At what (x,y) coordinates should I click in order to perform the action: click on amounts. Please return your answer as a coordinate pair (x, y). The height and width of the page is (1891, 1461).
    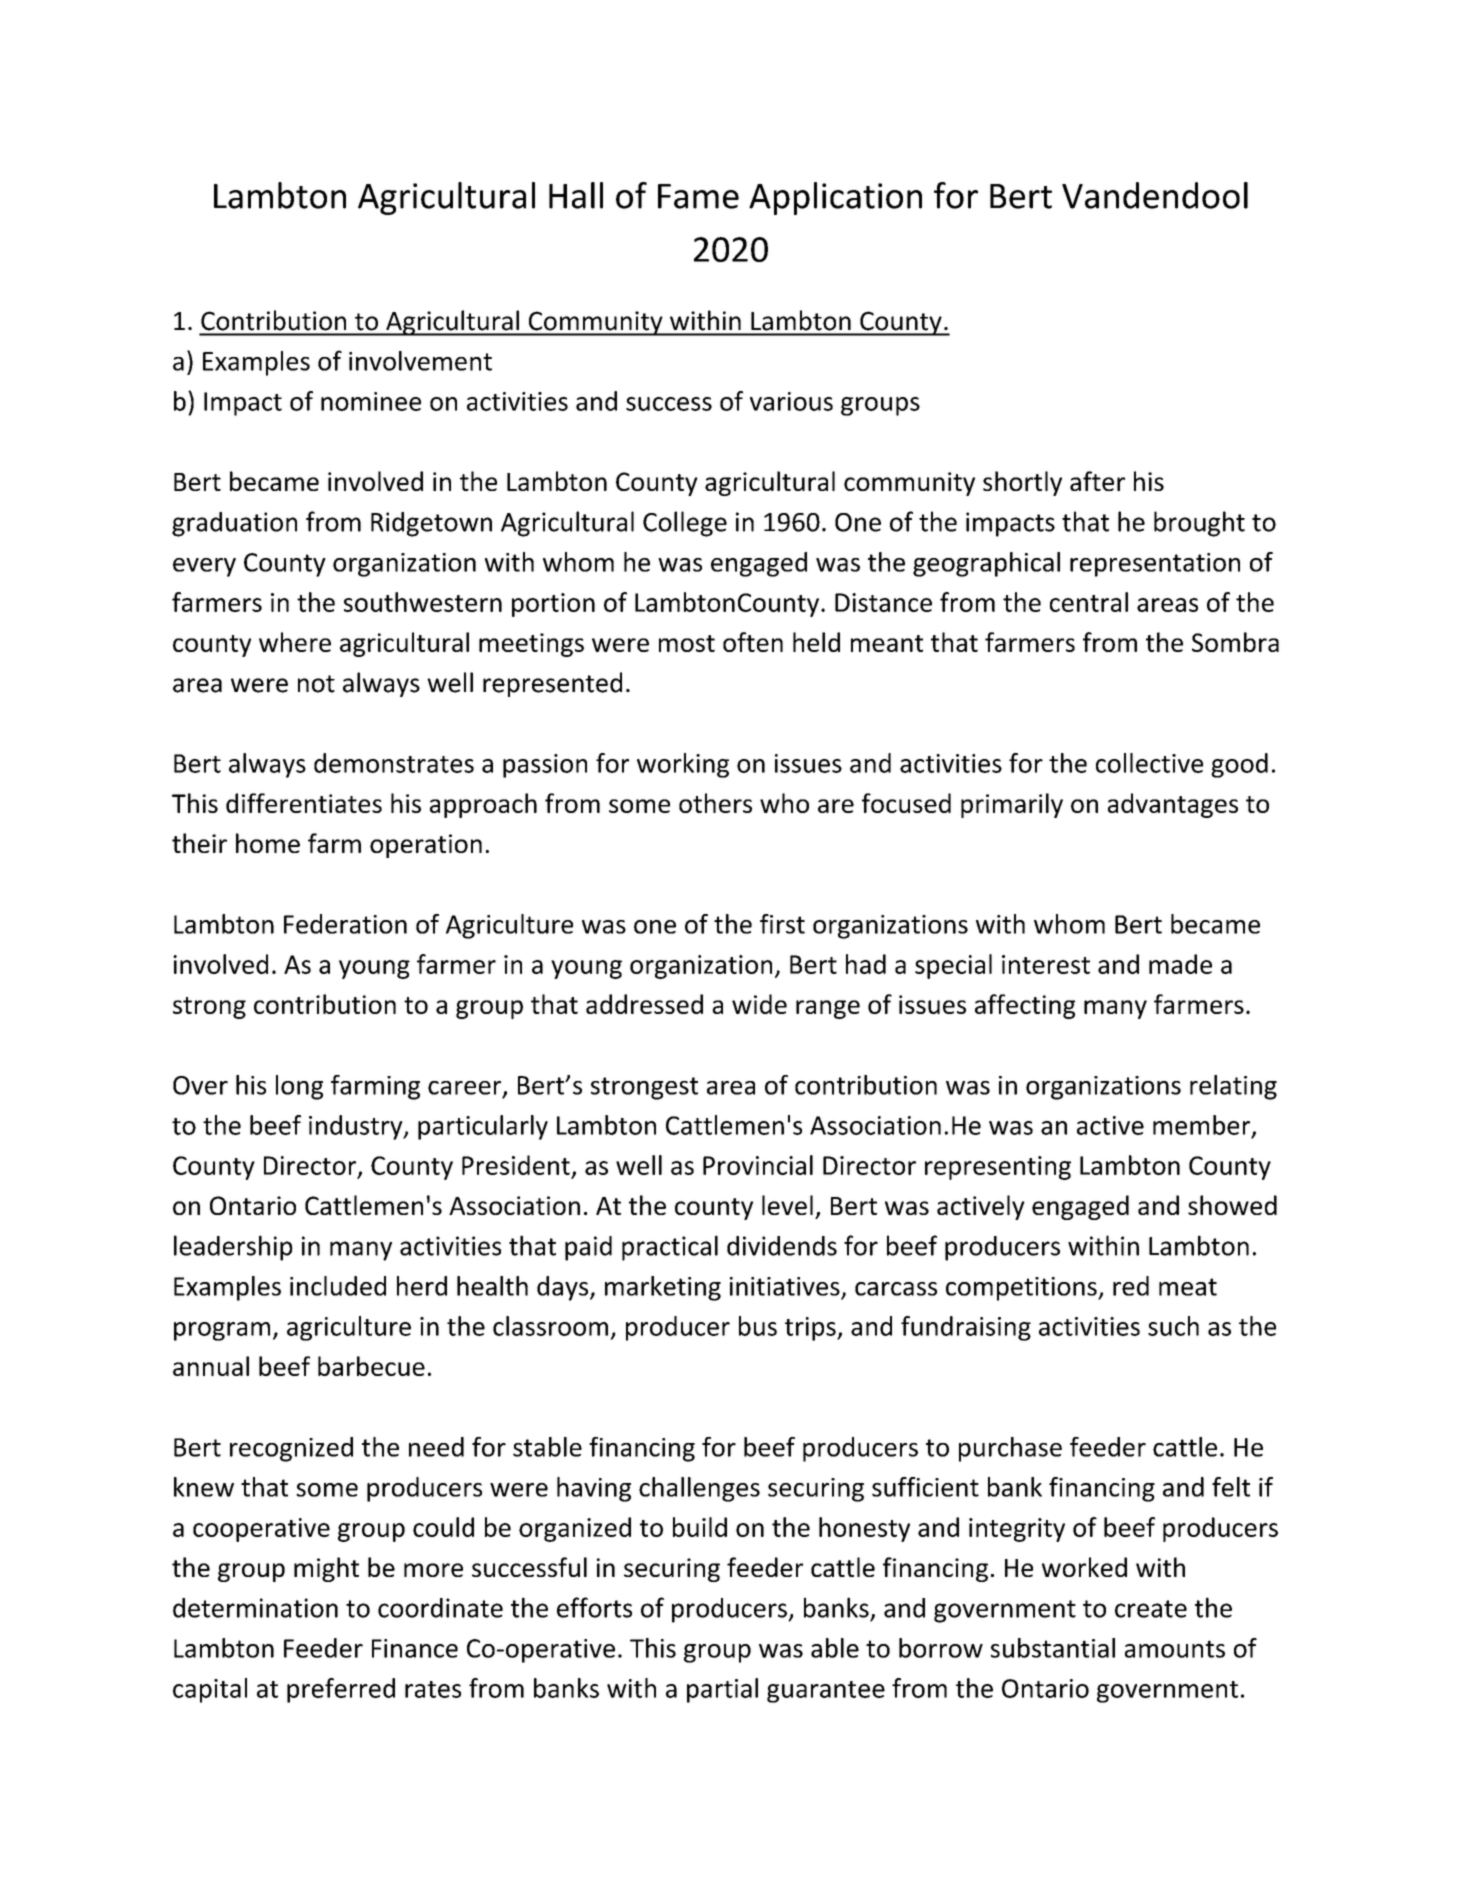
    Looking at the image, I should click on (1175, 1649).
